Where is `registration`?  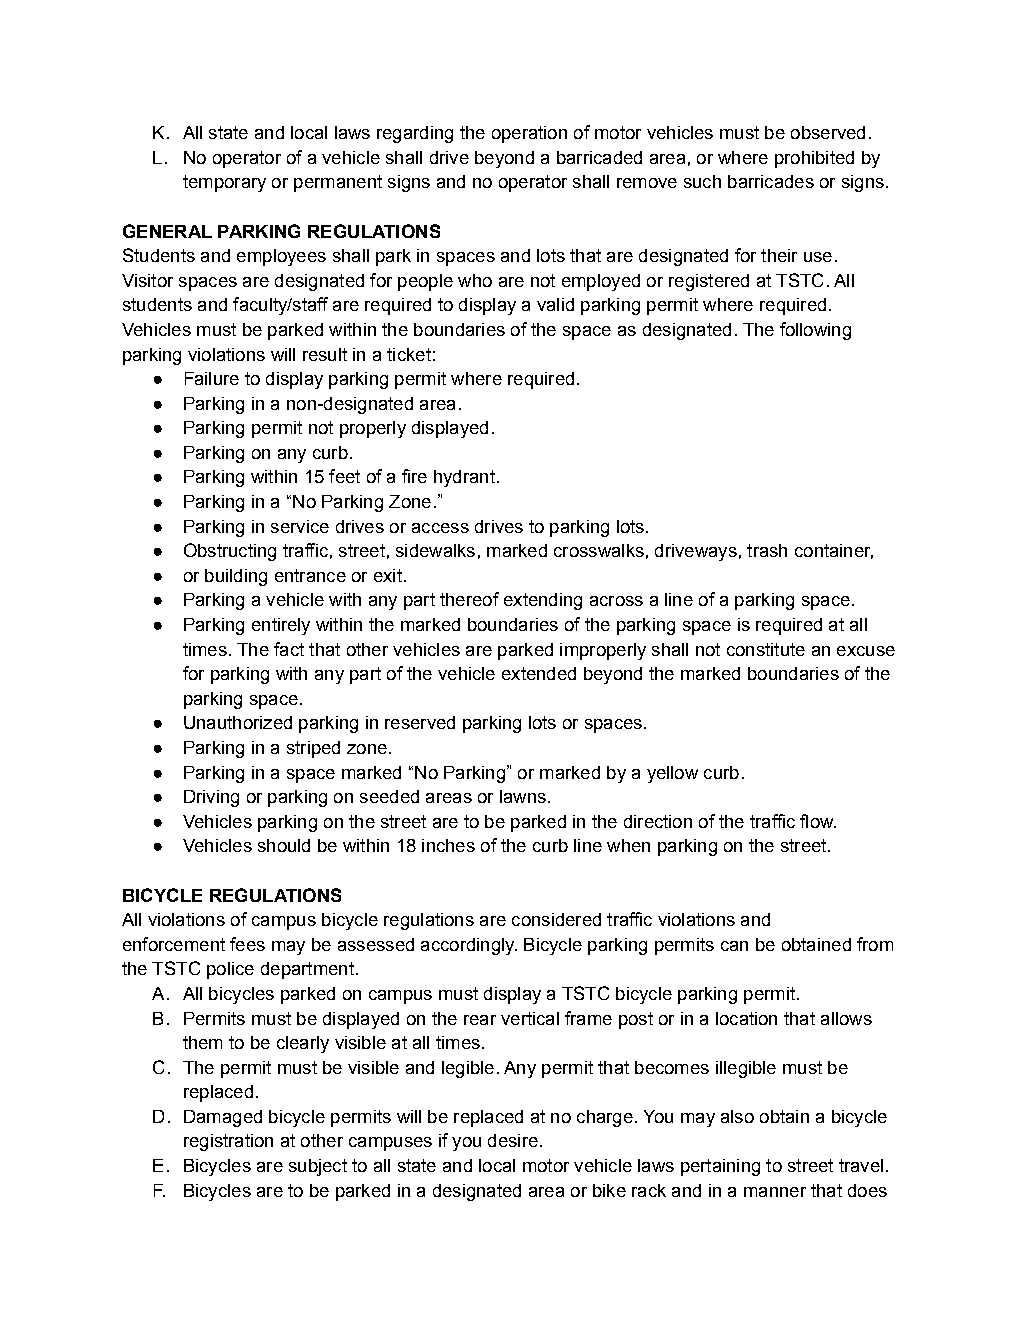
registration is located at coordinates (228, 1142).
